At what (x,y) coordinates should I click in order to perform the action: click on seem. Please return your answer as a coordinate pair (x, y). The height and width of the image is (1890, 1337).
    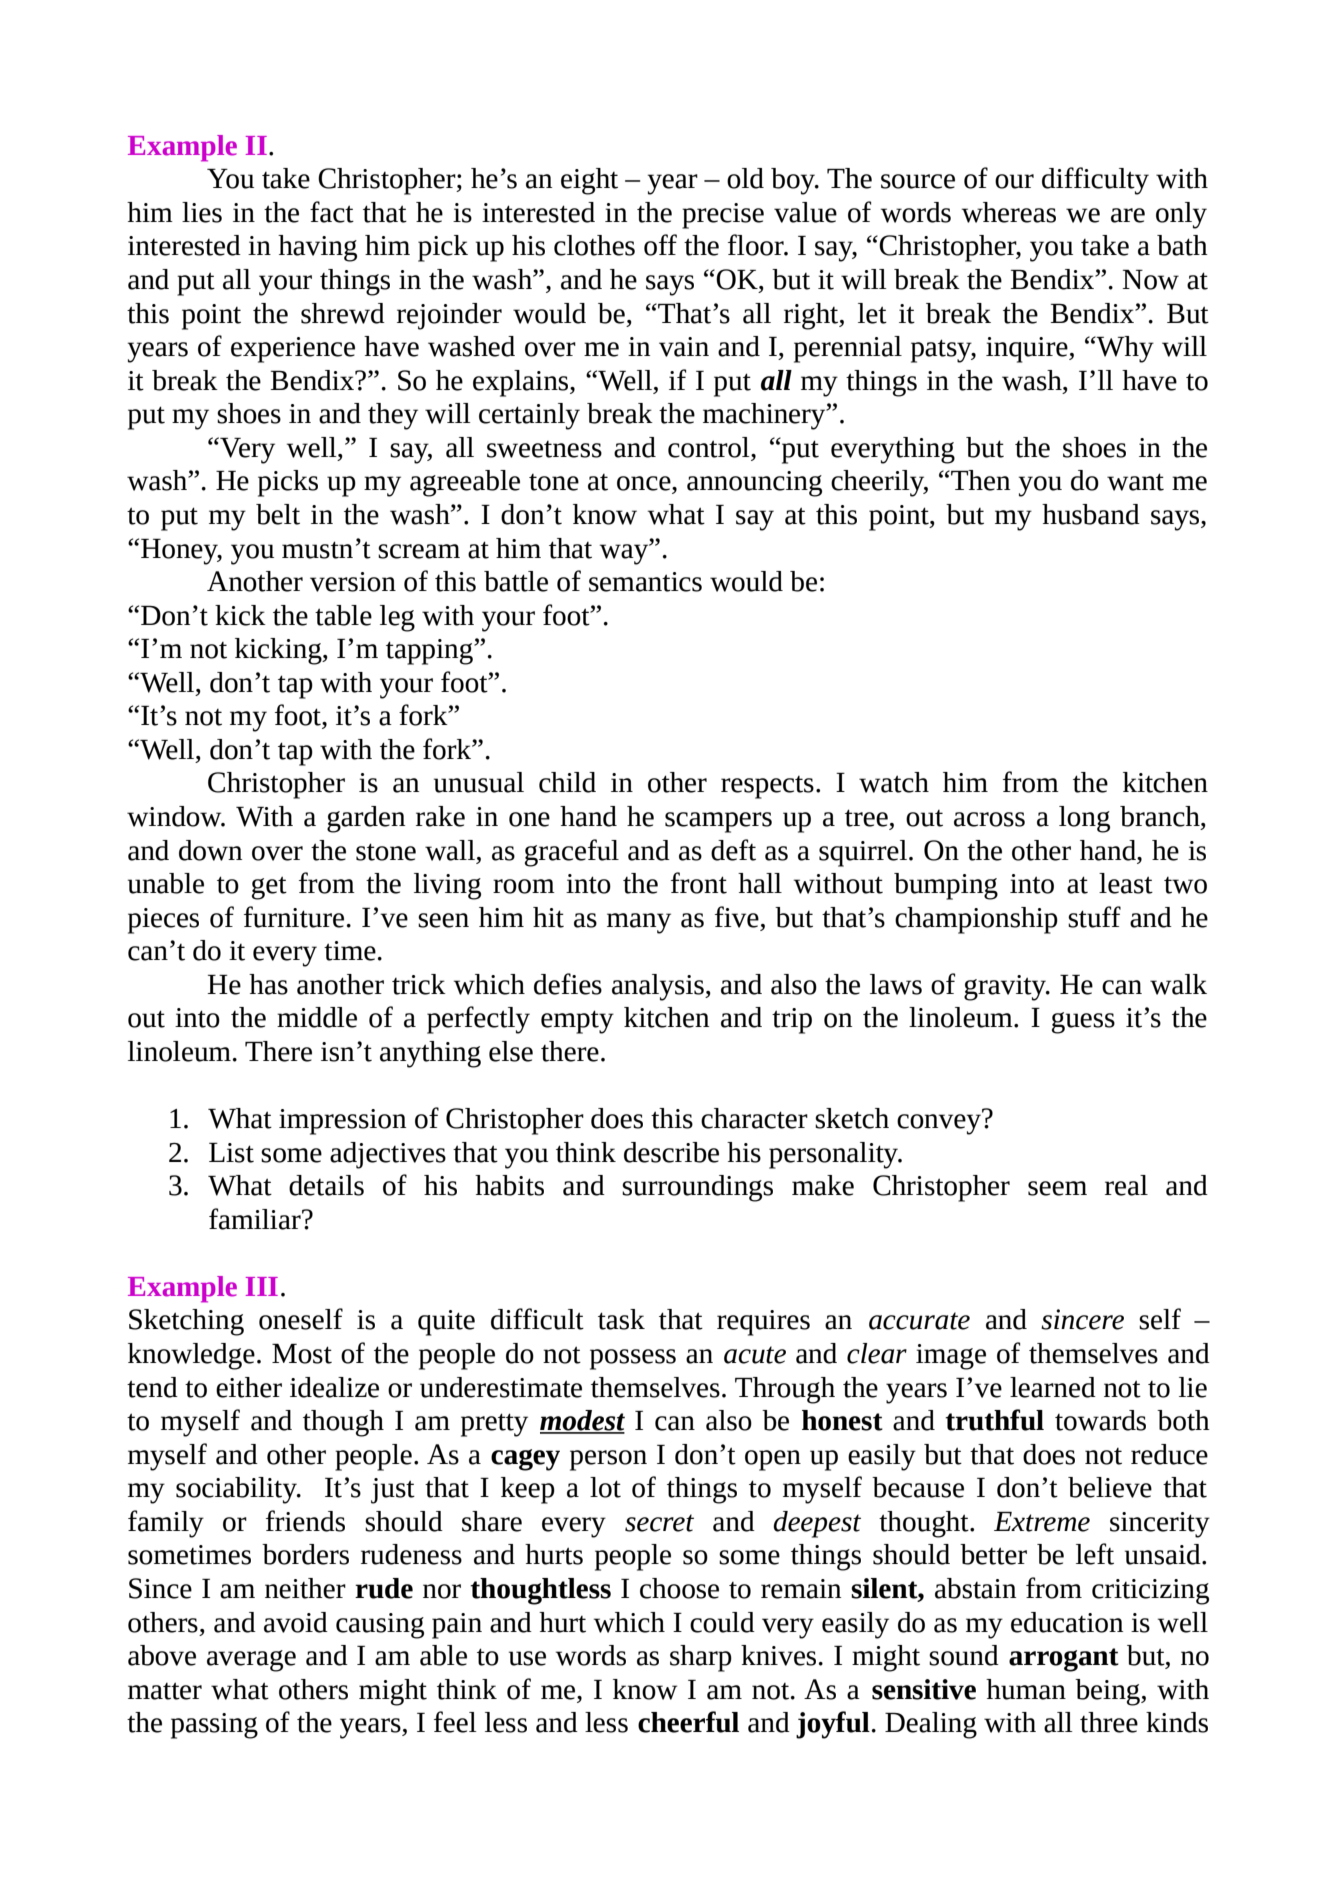
    Looking at the image, I should click on (1057, 1188).
